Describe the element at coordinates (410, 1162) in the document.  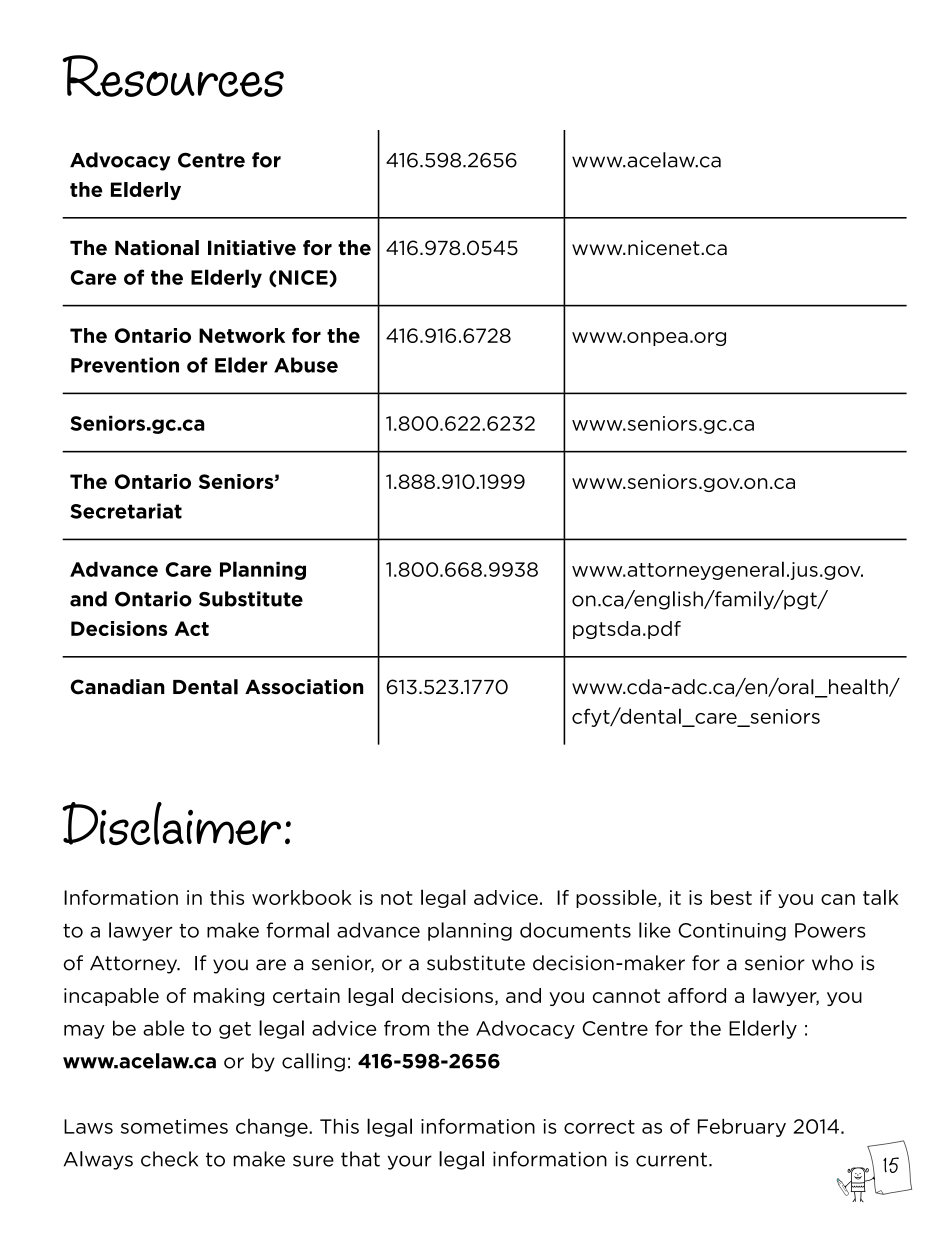
I see `your` at that location.
